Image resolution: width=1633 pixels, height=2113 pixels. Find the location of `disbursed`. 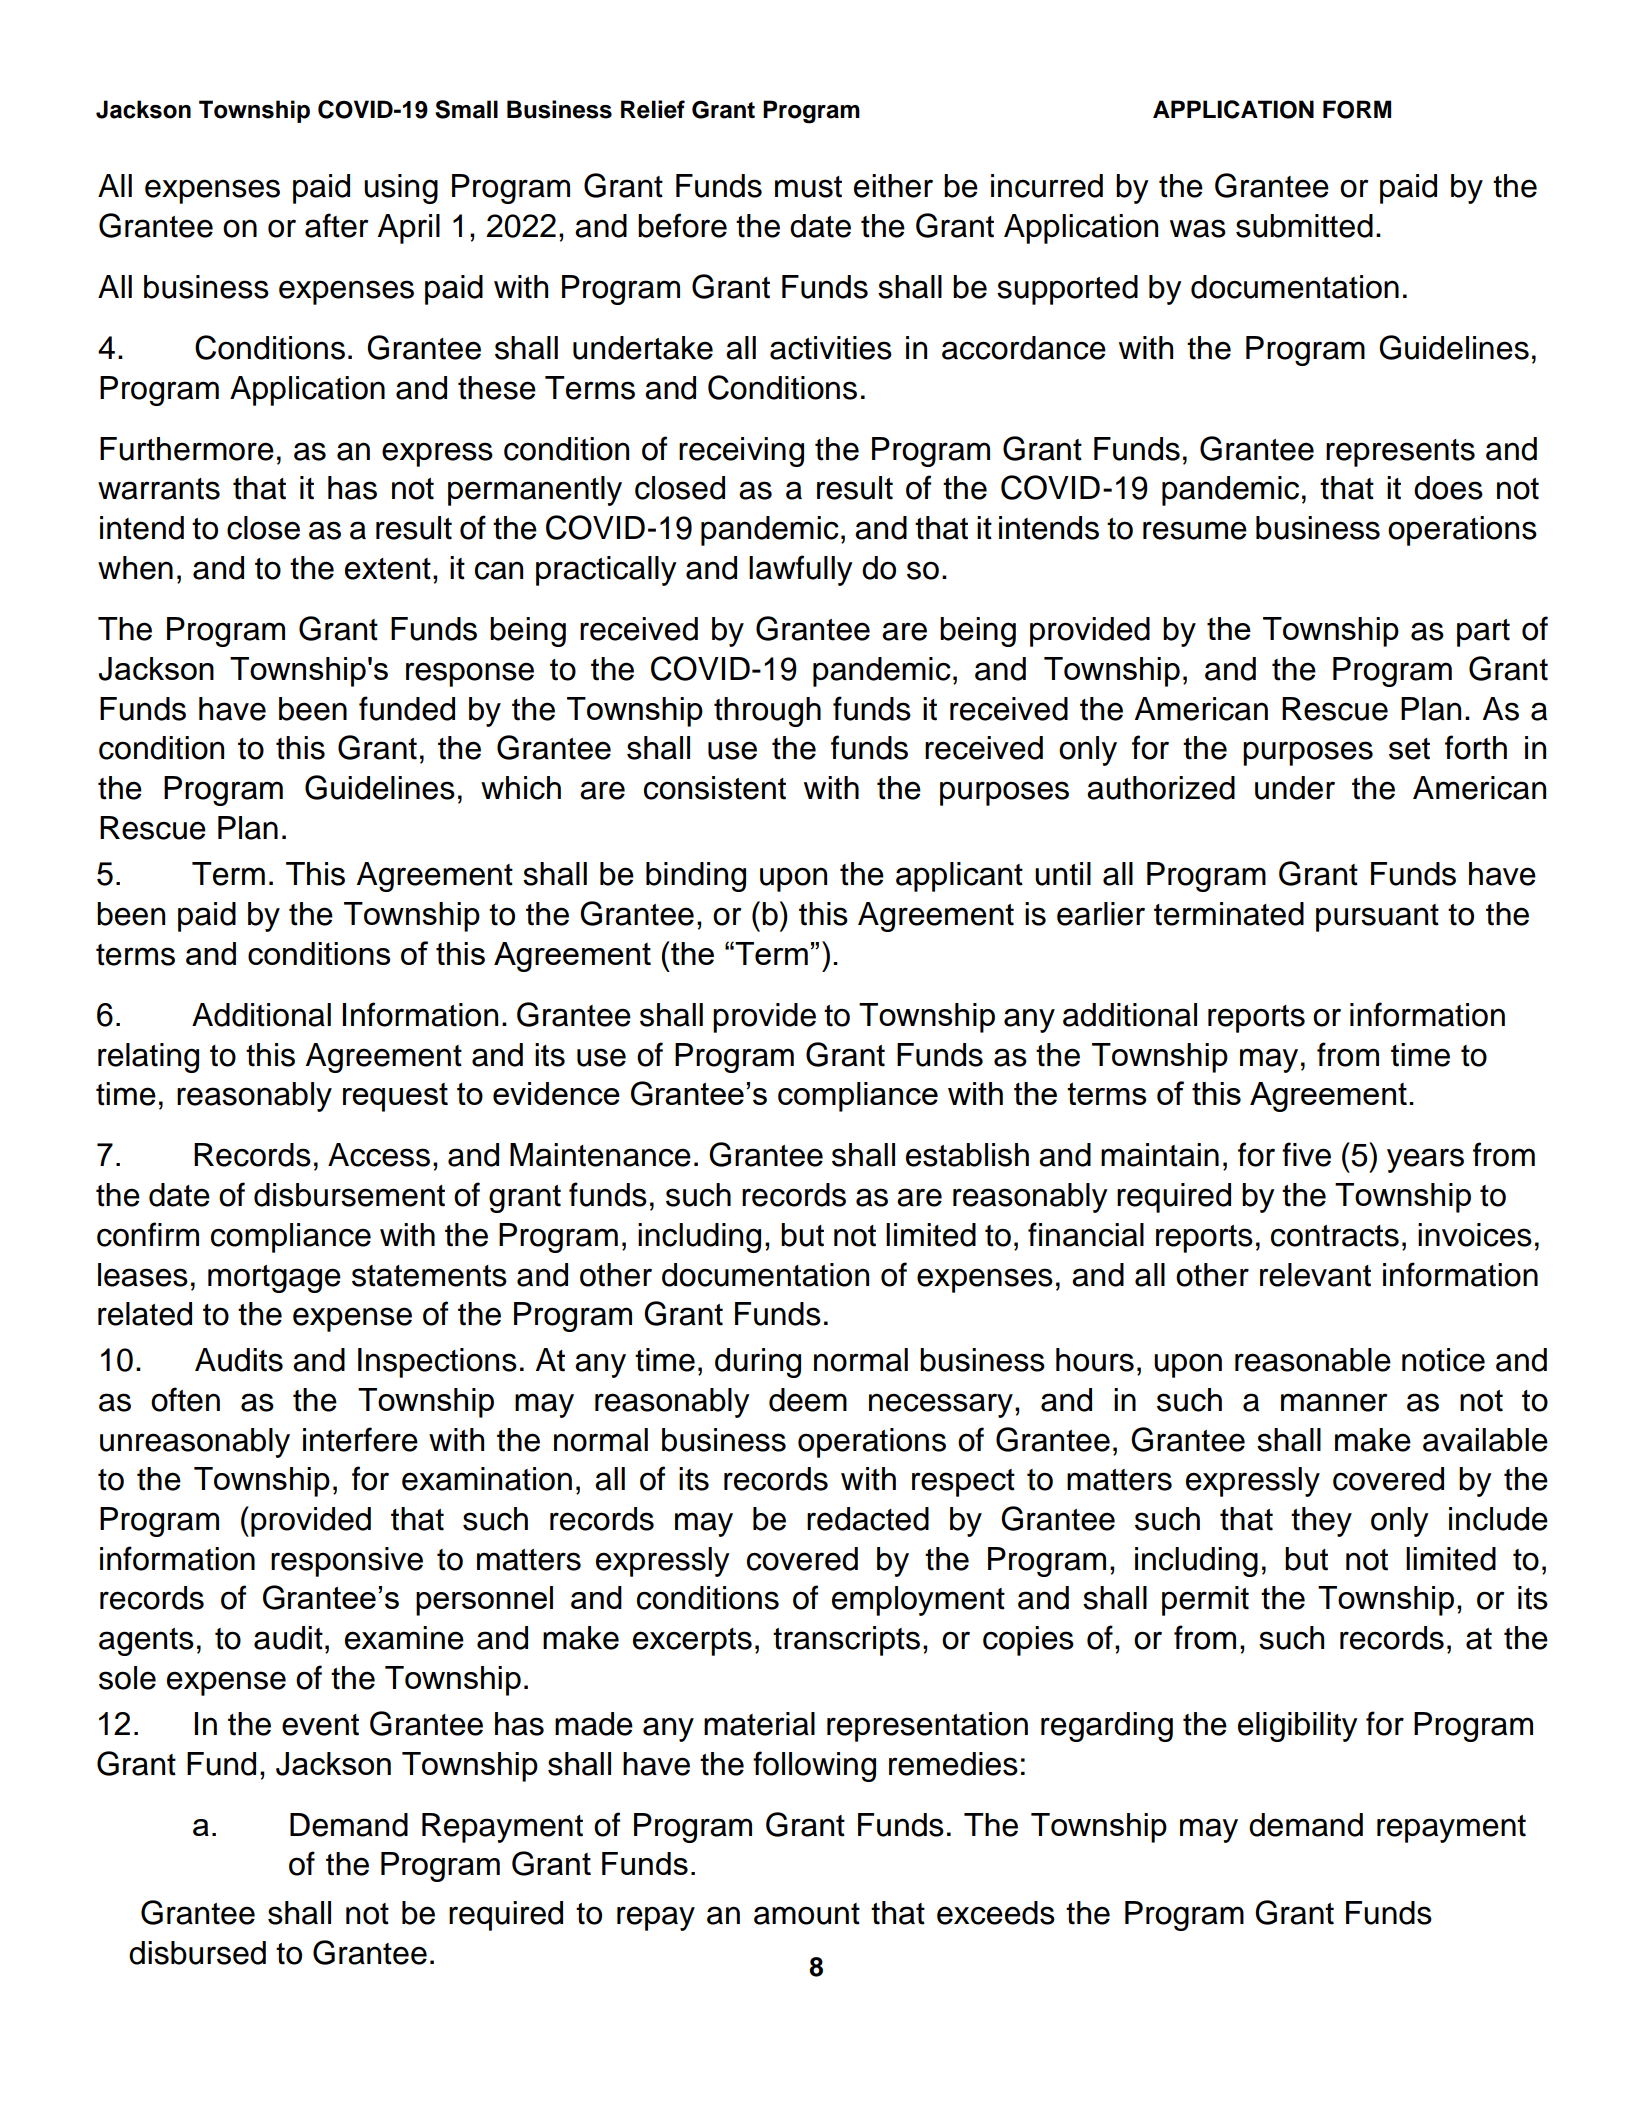

disbursed is located at coordinates (197, 1953).
